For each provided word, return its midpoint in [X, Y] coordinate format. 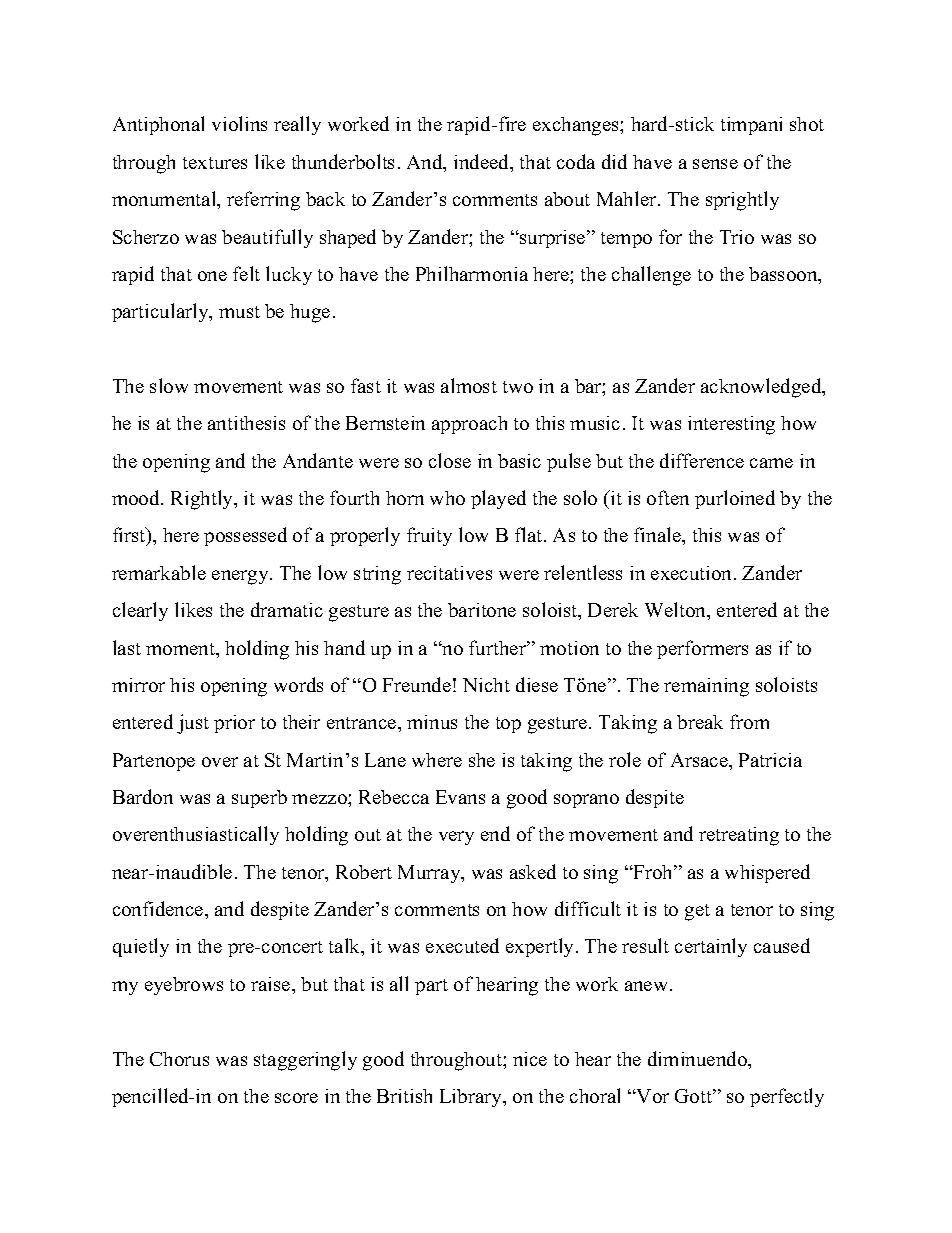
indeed [482, 161]
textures [215, 163]
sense [715, 164]
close [450, 460]
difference [702, 460]
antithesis [246, 423]
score [296, 1098]
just [193, 724]
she [482, 760]
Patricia [770, 760]
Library [472, 1098]
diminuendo [698, 1058]
